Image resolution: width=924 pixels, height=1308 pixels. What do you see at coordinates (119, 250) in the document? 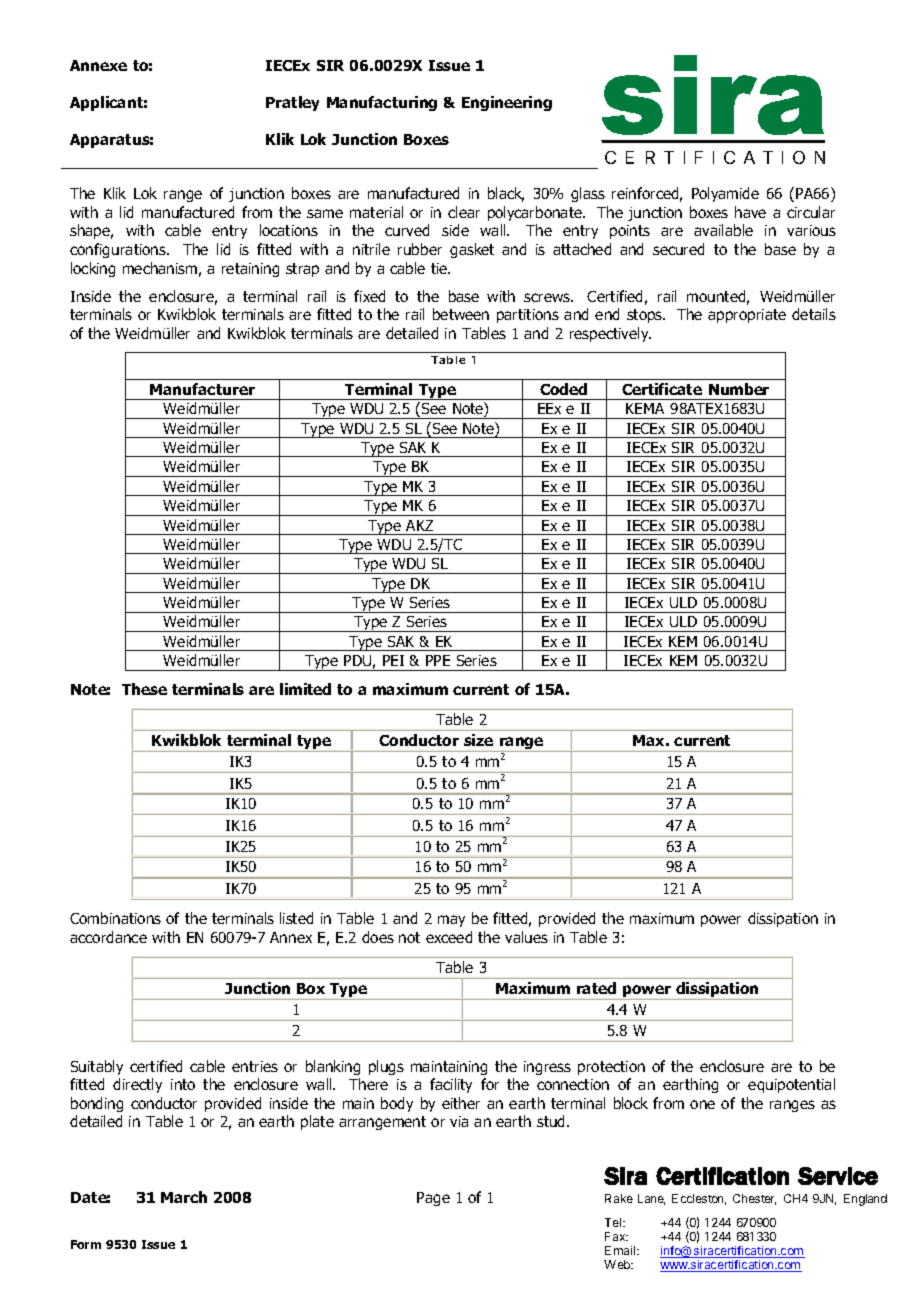
I see `configurations` at bounding box center [119, 250].
